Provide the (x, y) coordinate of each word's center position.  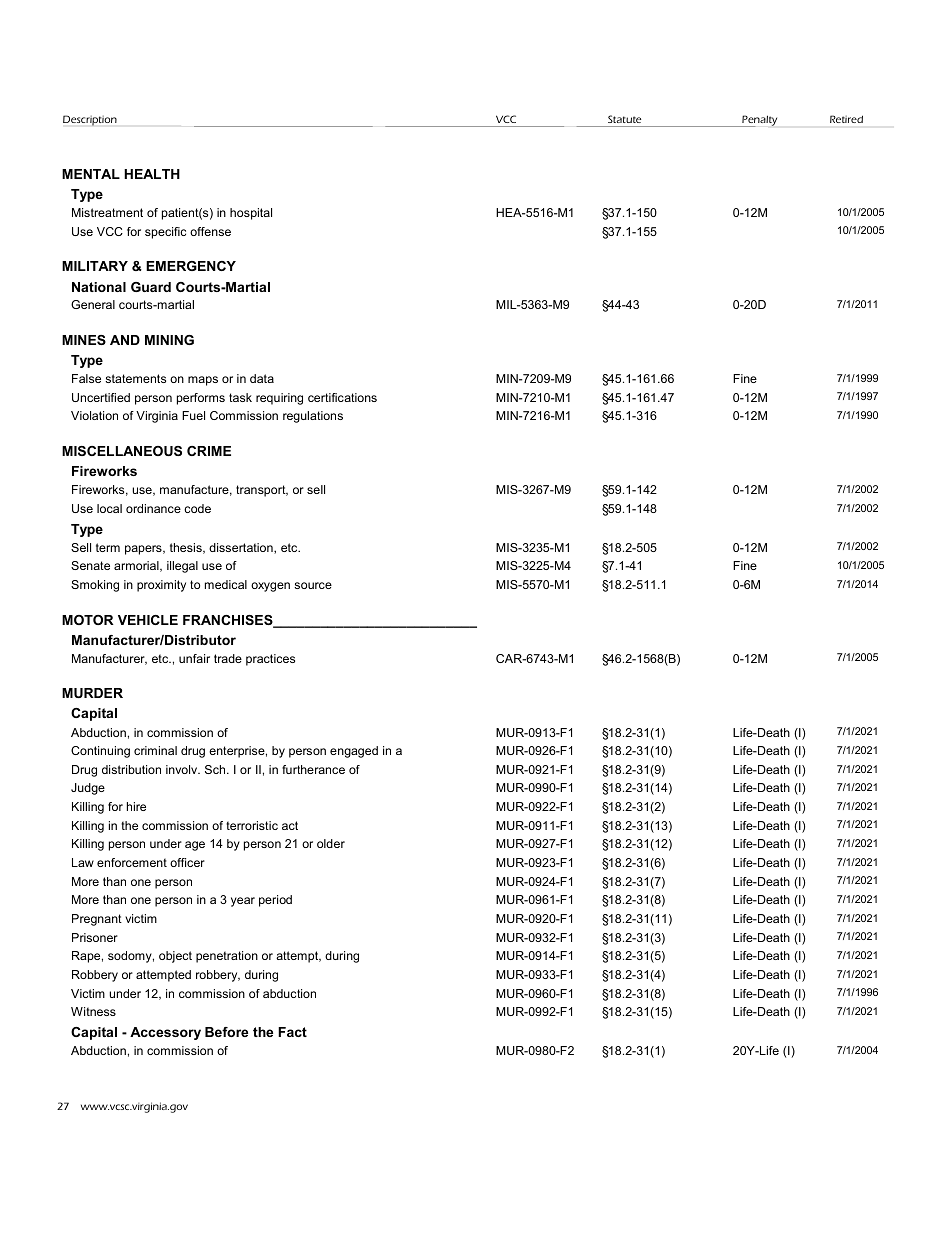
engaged (354, 752)
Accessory (165, 1033)
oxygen (270, 587)
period (275, 901)
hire (136, 806)
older (331, 843)
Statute (624, 119)
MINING (169, 340)
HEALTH (152, 174)
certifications (342, 397)
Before (226, 1032)
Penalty (758, 121)
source (313, 585)
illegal (182, 567)
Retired (846, 119)
